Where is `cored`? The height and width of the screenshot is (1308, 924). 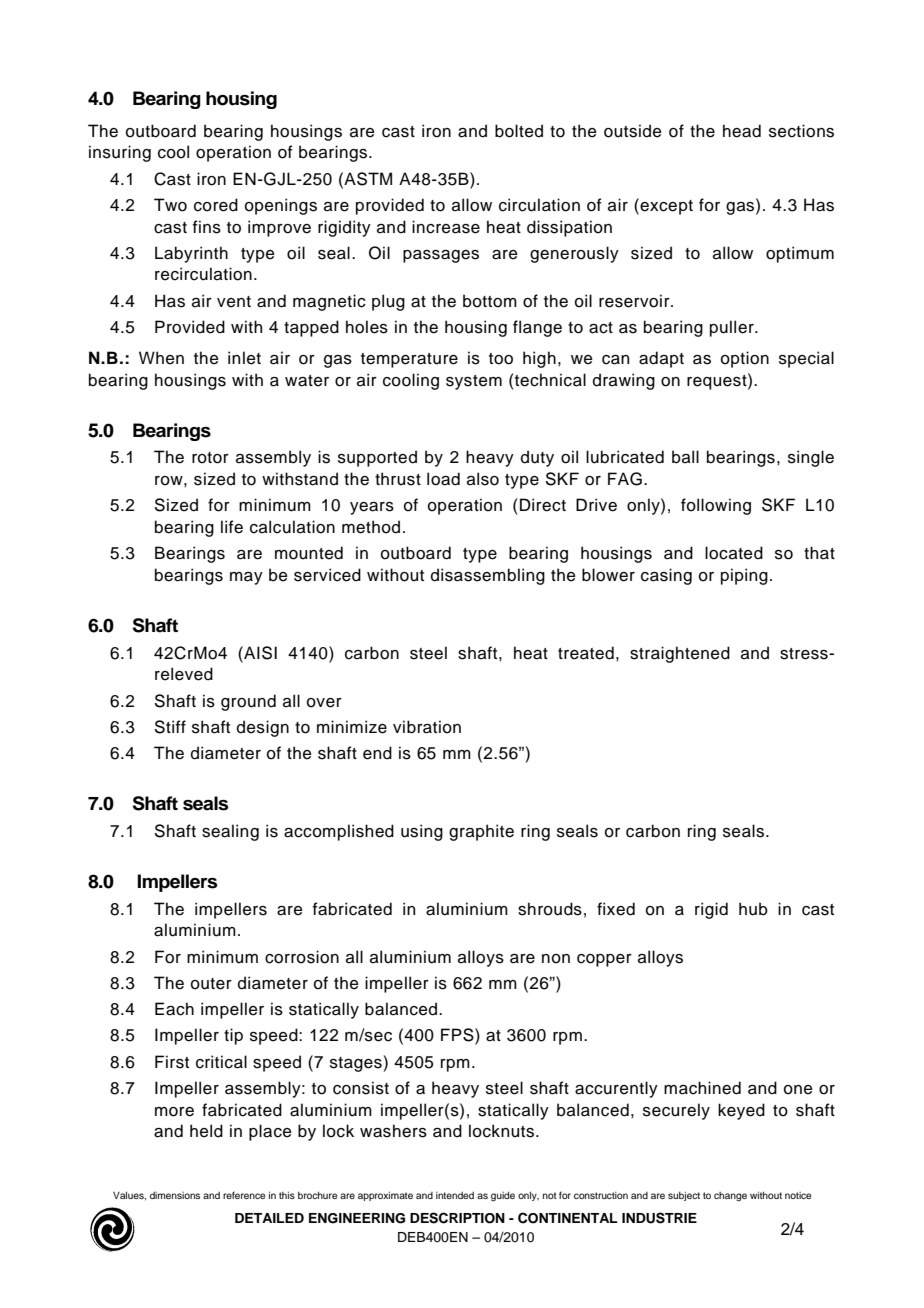 cored is located at coordinates (216, 205).
